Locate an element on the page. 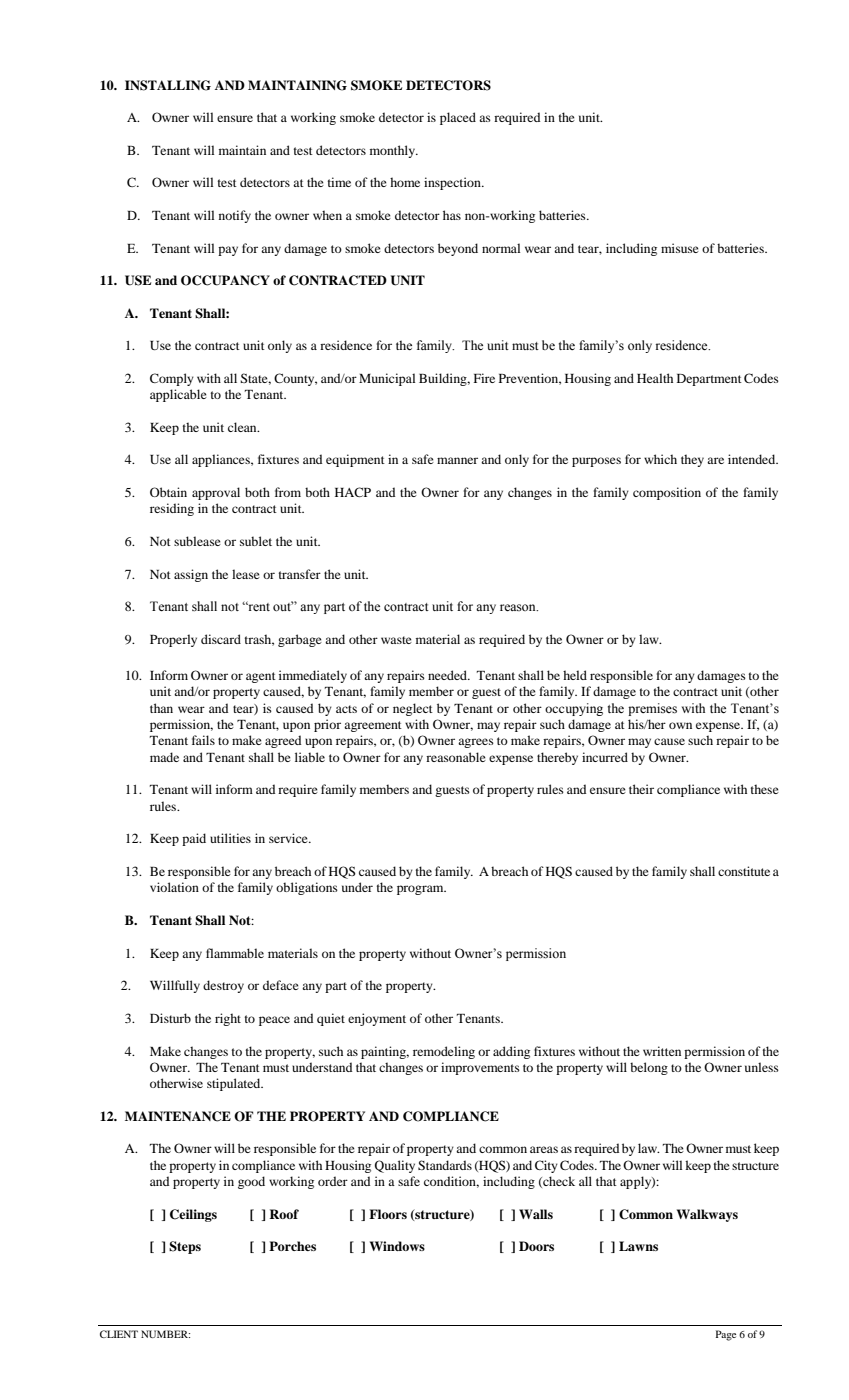 The height and width of the image is (1400, 849). residing is located at coordinates (172, 509).
